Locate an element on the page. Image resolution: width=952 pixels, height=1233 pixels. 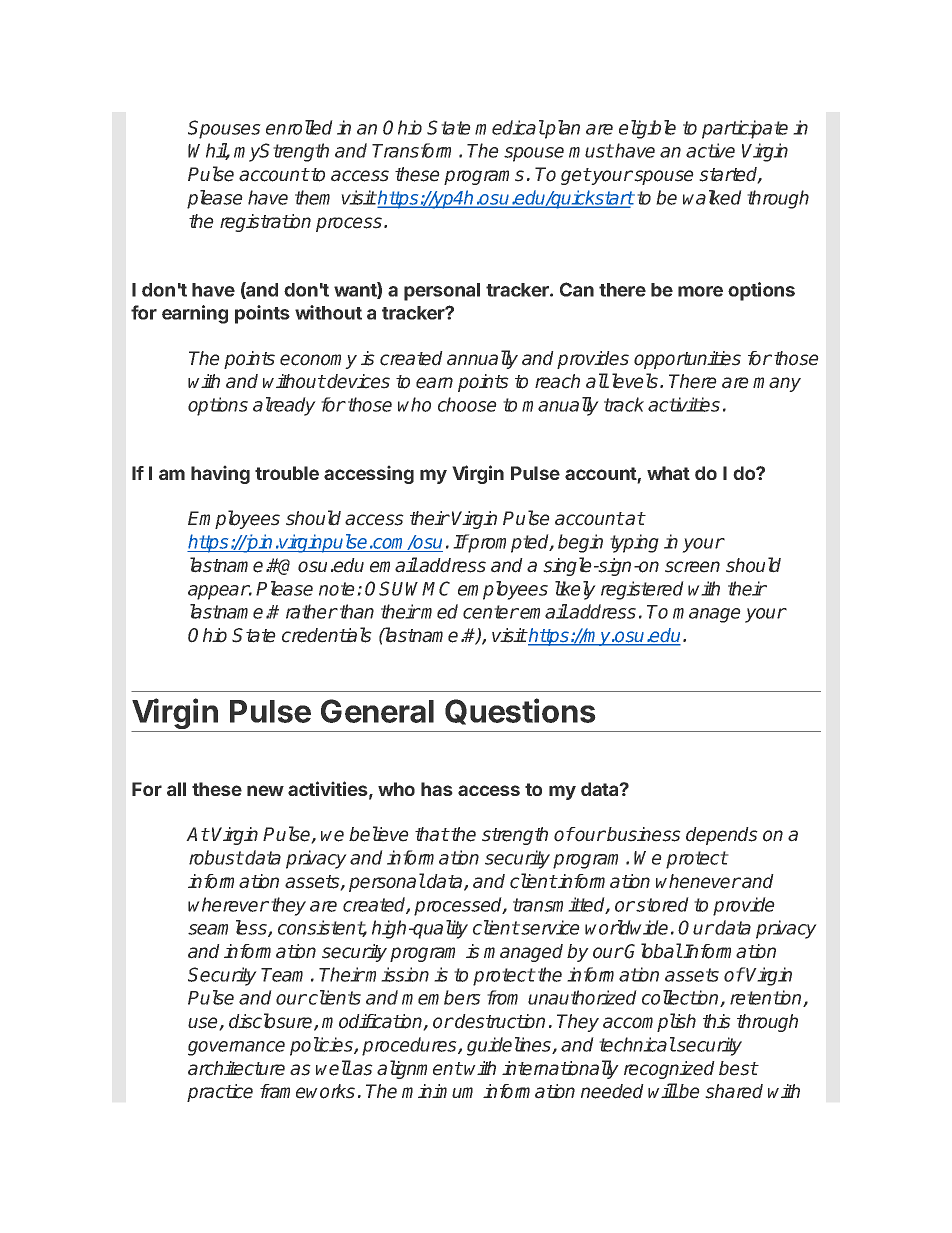
screen is located at coordinates (692, 567).
